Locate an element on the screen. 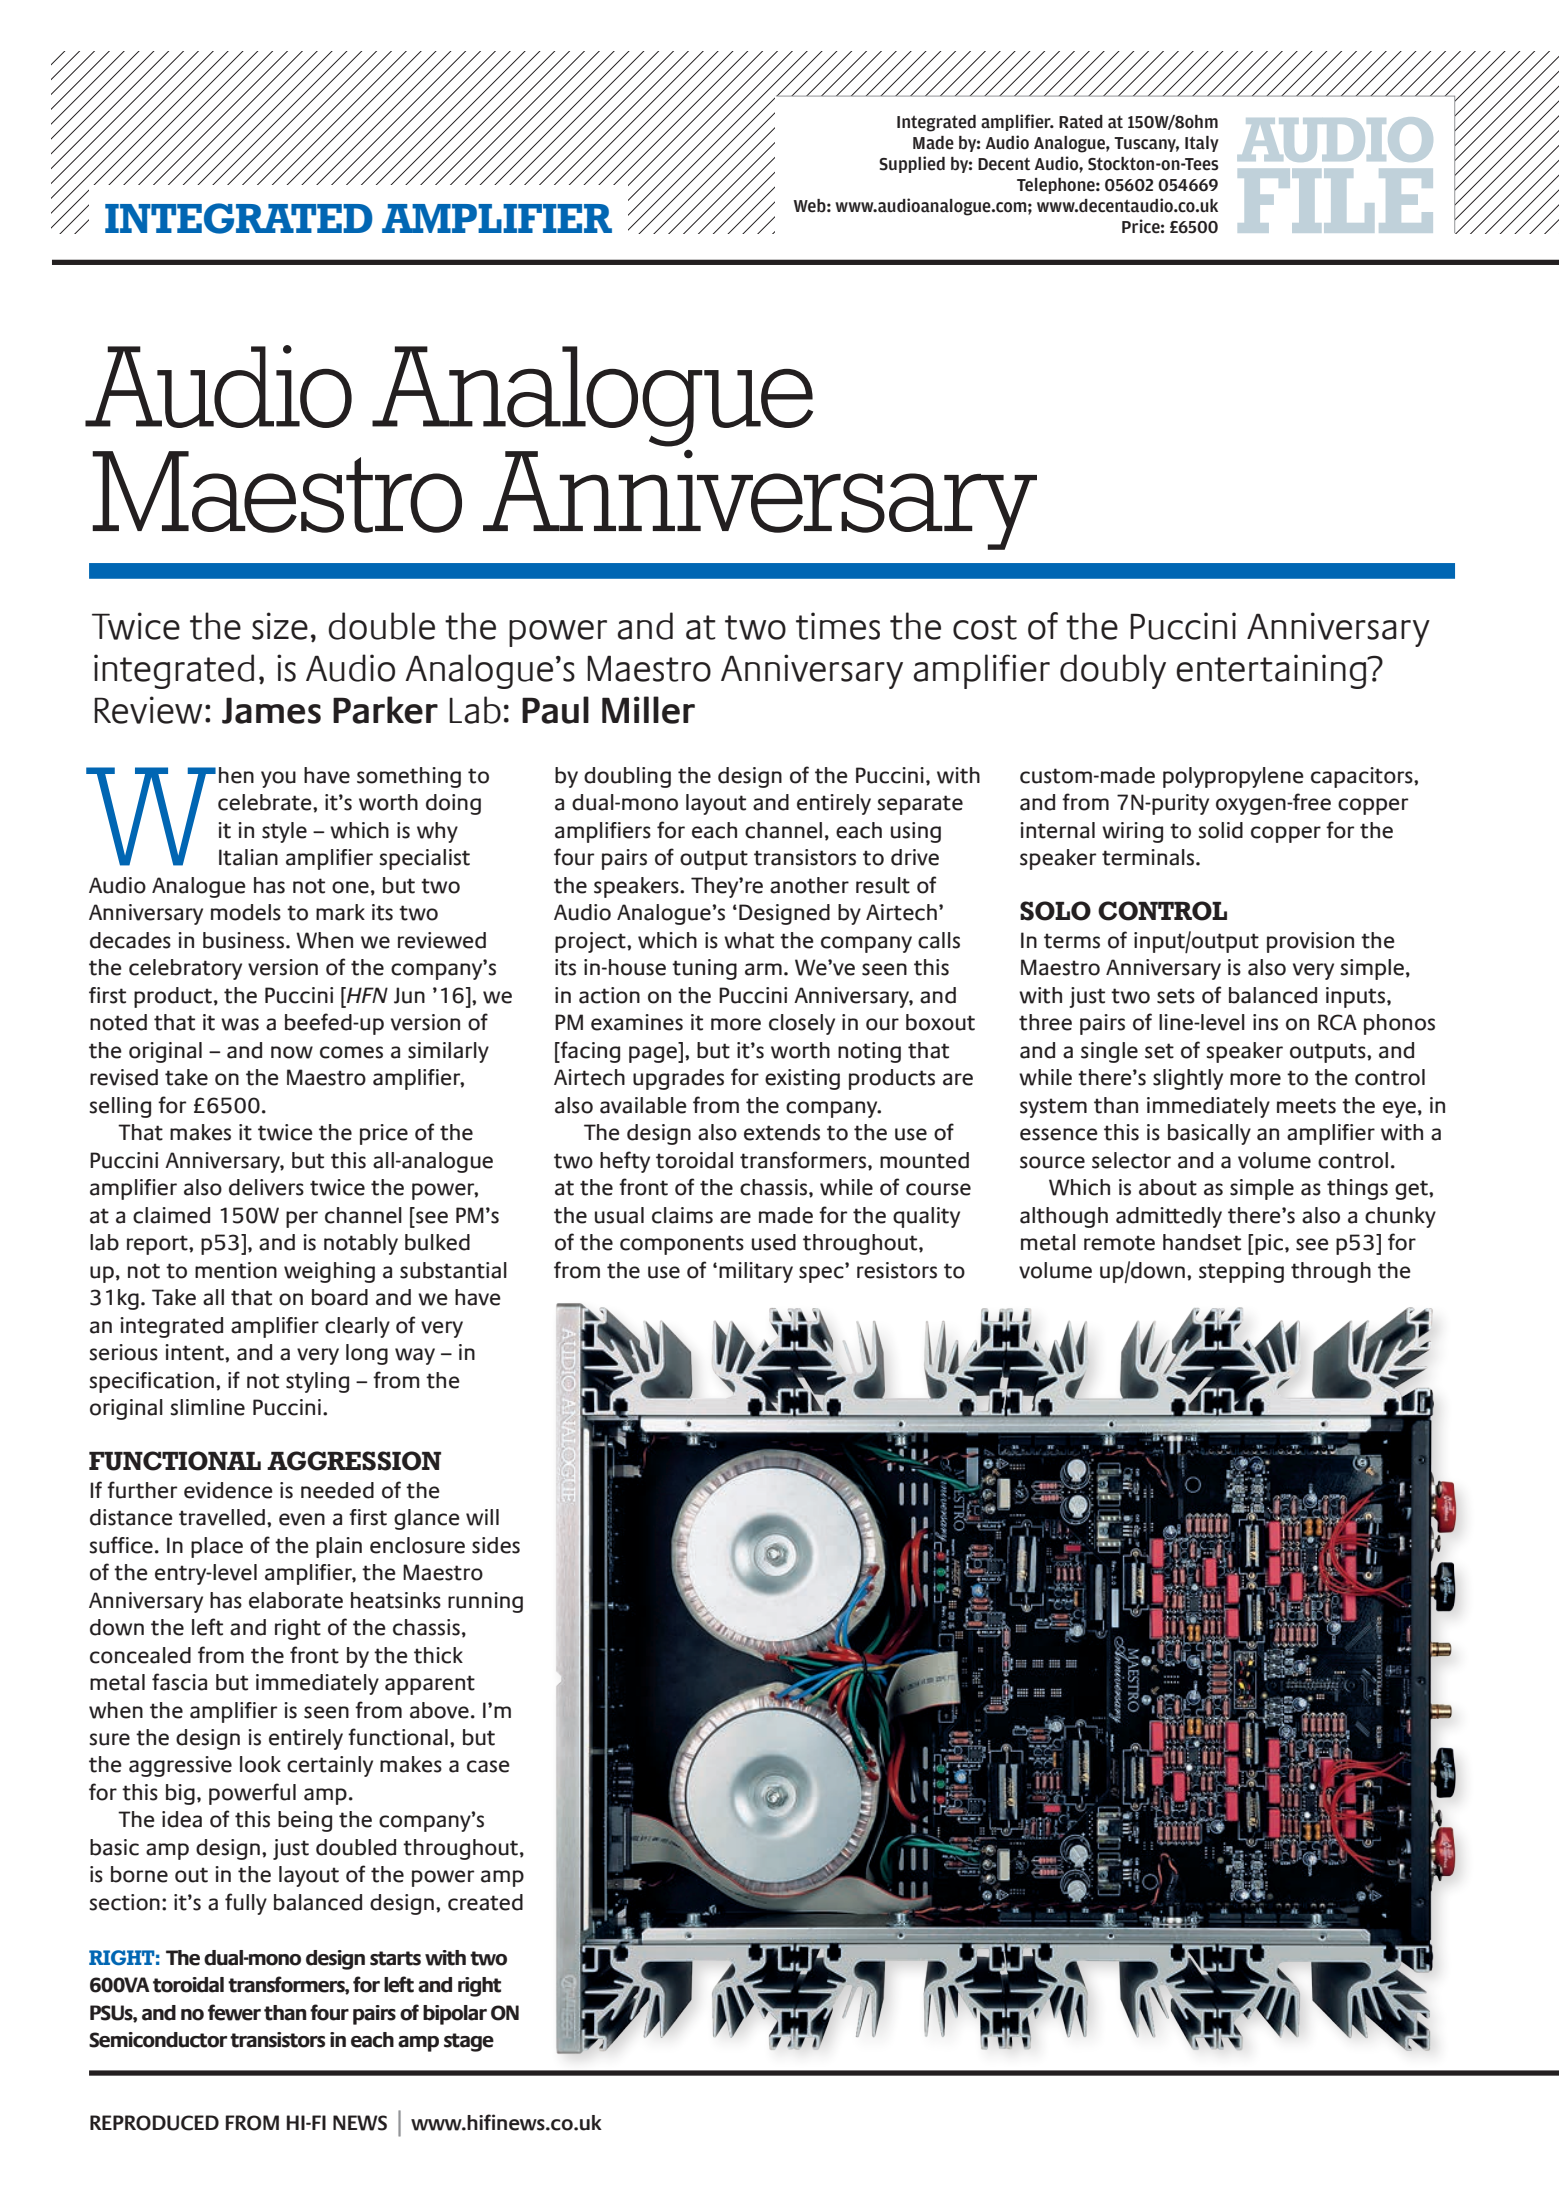  fewer is located at coordinates (234, 2012).
